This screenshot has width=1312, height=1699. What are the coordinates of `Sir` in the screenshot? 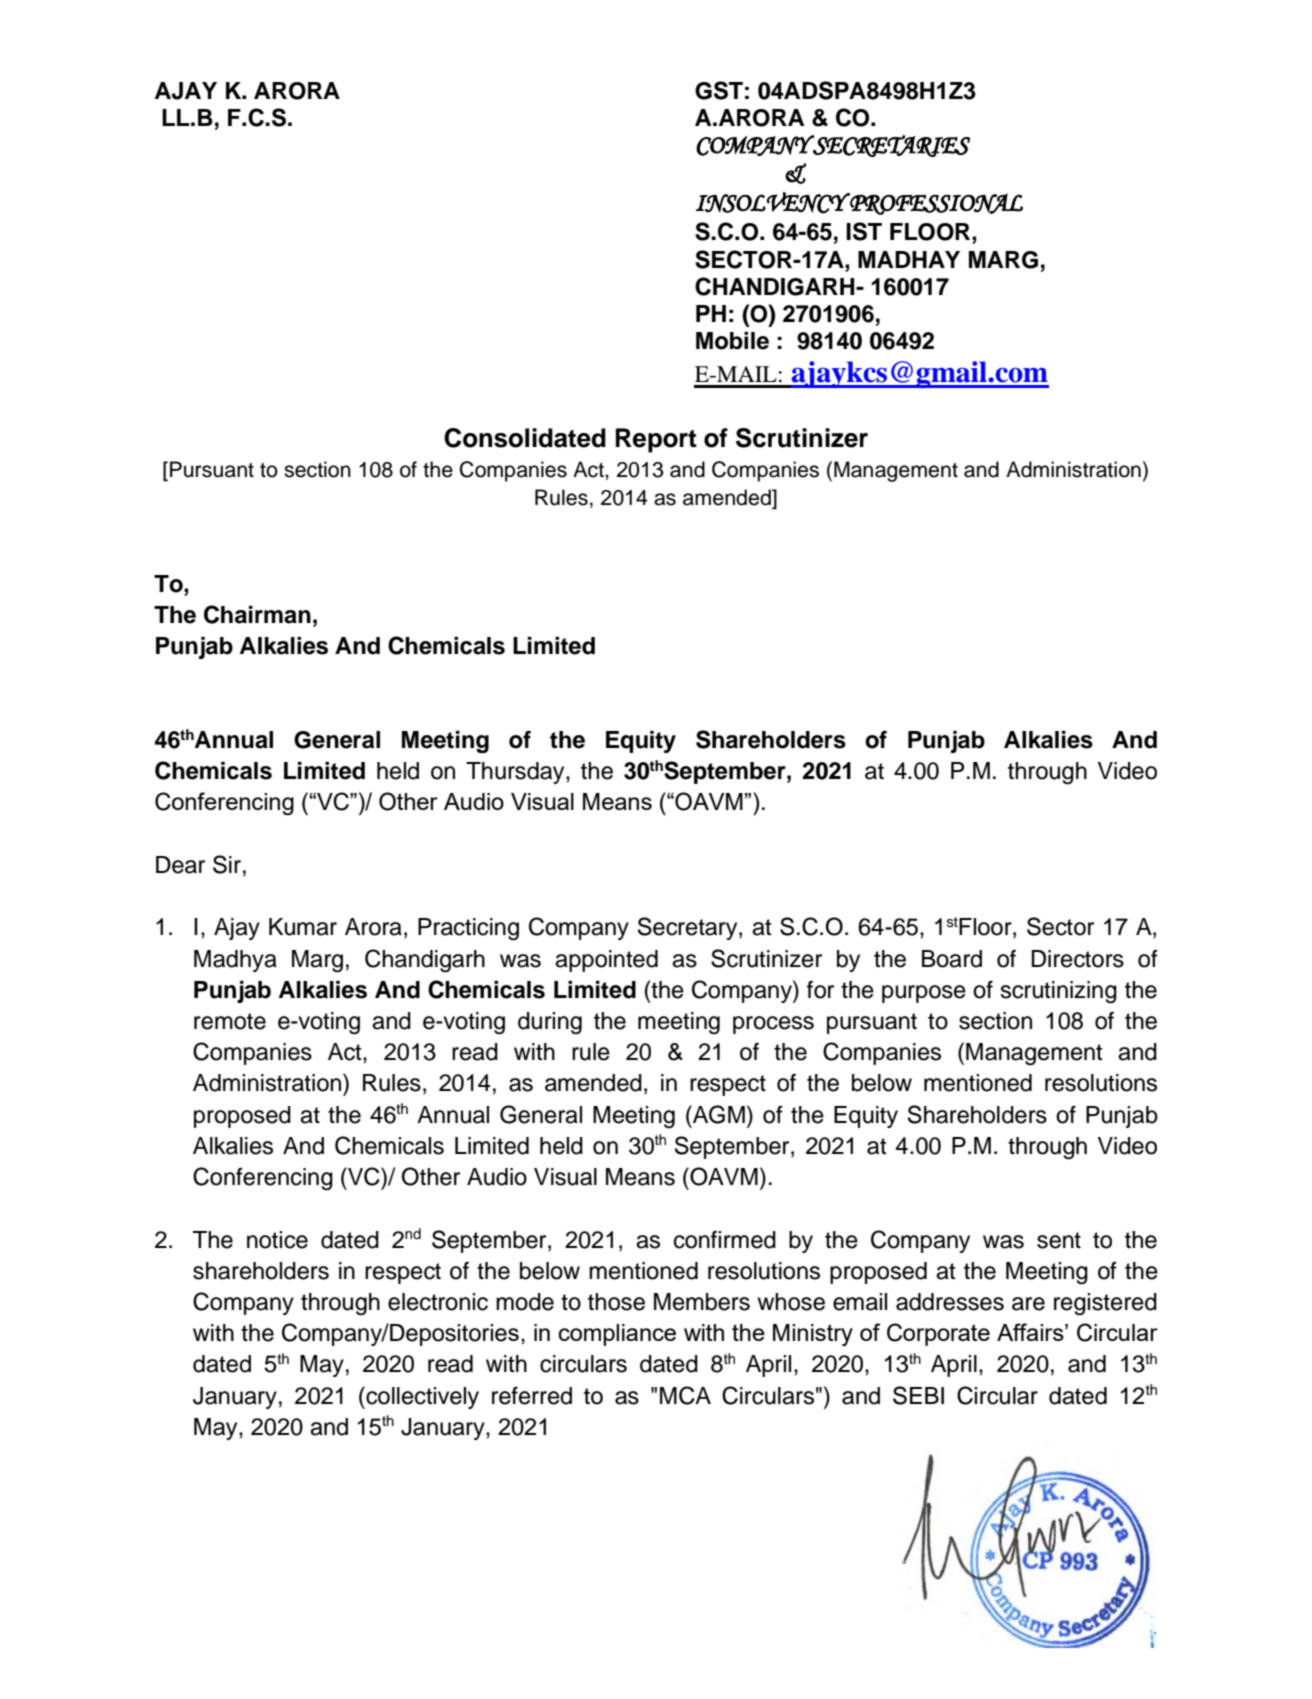 It's located at (227, 864).
